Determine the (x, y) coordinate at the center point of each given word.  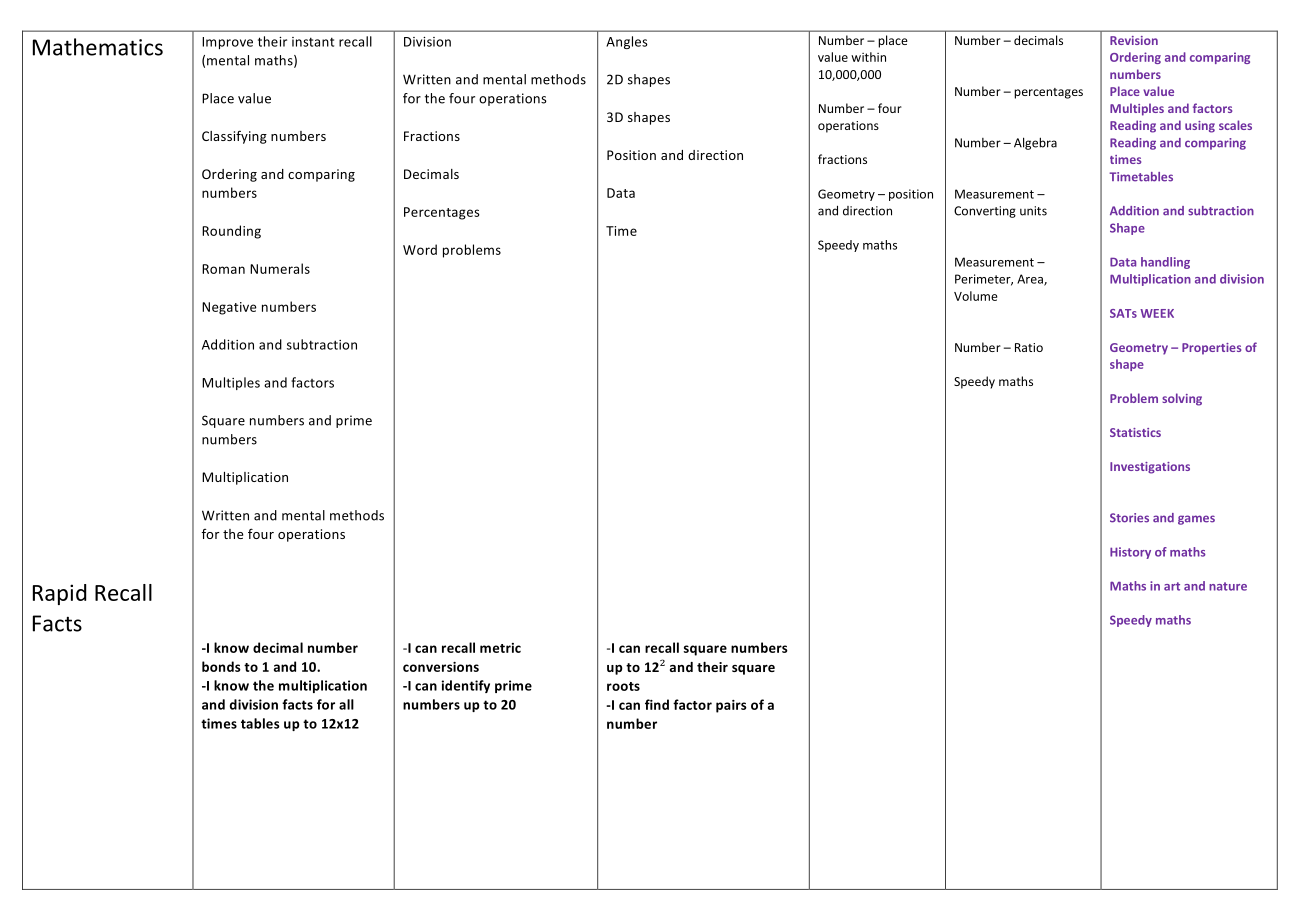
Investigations (1150, 468)
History (1130, 553)
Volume (976, 296)
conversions (441, 667)
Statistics (1135, 432)
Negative (229, 308)
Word (420, 249)
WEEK (1157, 313)
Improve (227, 43)
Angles (627, 42)
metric (500, 648)
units (1033, 211)
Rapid (59, 594)
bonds (221, 666)
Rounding (231, 232)
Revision (1134, 40)
